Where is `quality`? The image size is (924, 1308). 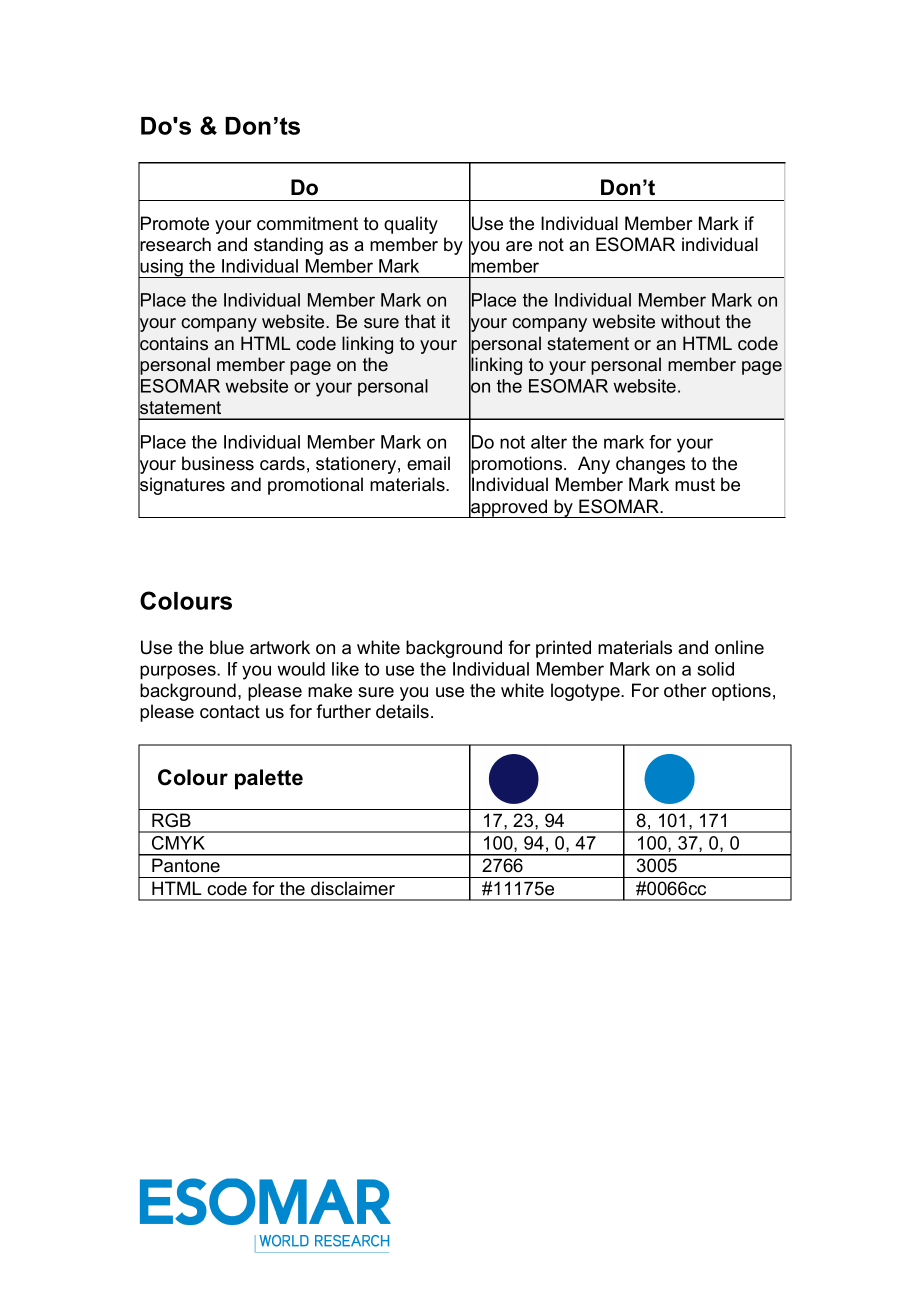
quality is located at coordinates (411, 225).
